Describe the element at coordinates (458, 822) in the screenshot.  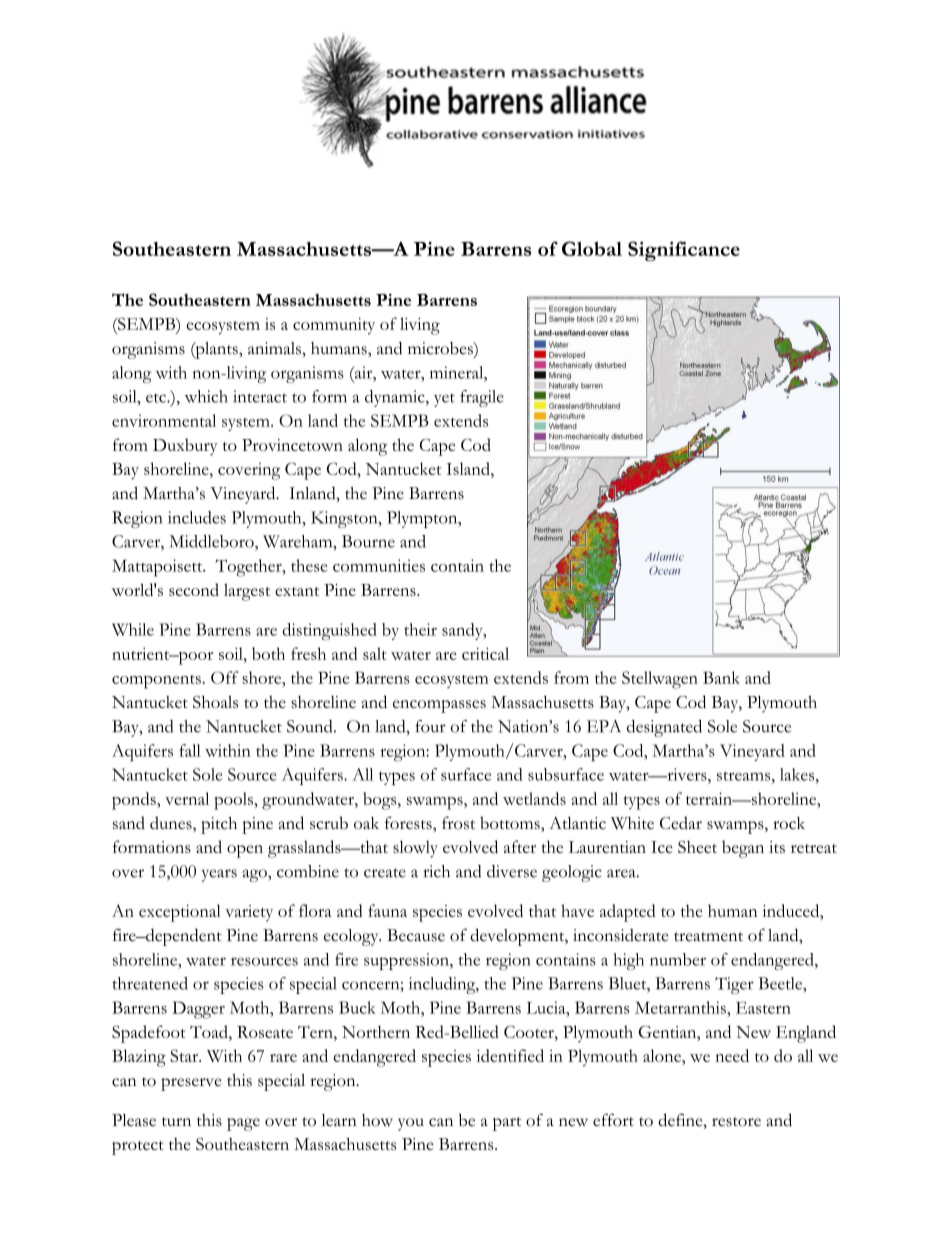
I see `frost` at that location.
